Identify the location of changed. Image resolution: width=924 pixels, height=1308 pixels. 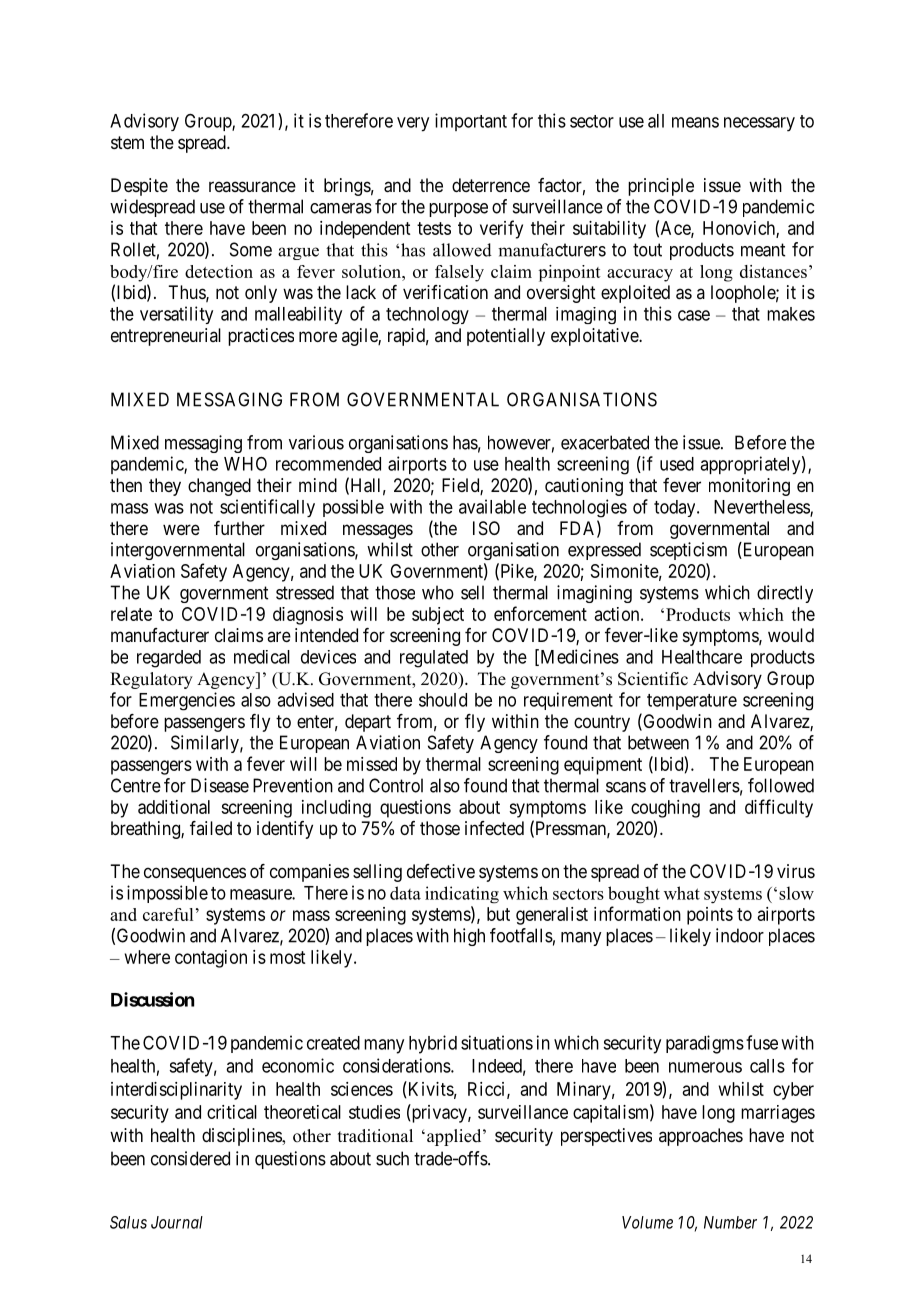
(219, 487).
